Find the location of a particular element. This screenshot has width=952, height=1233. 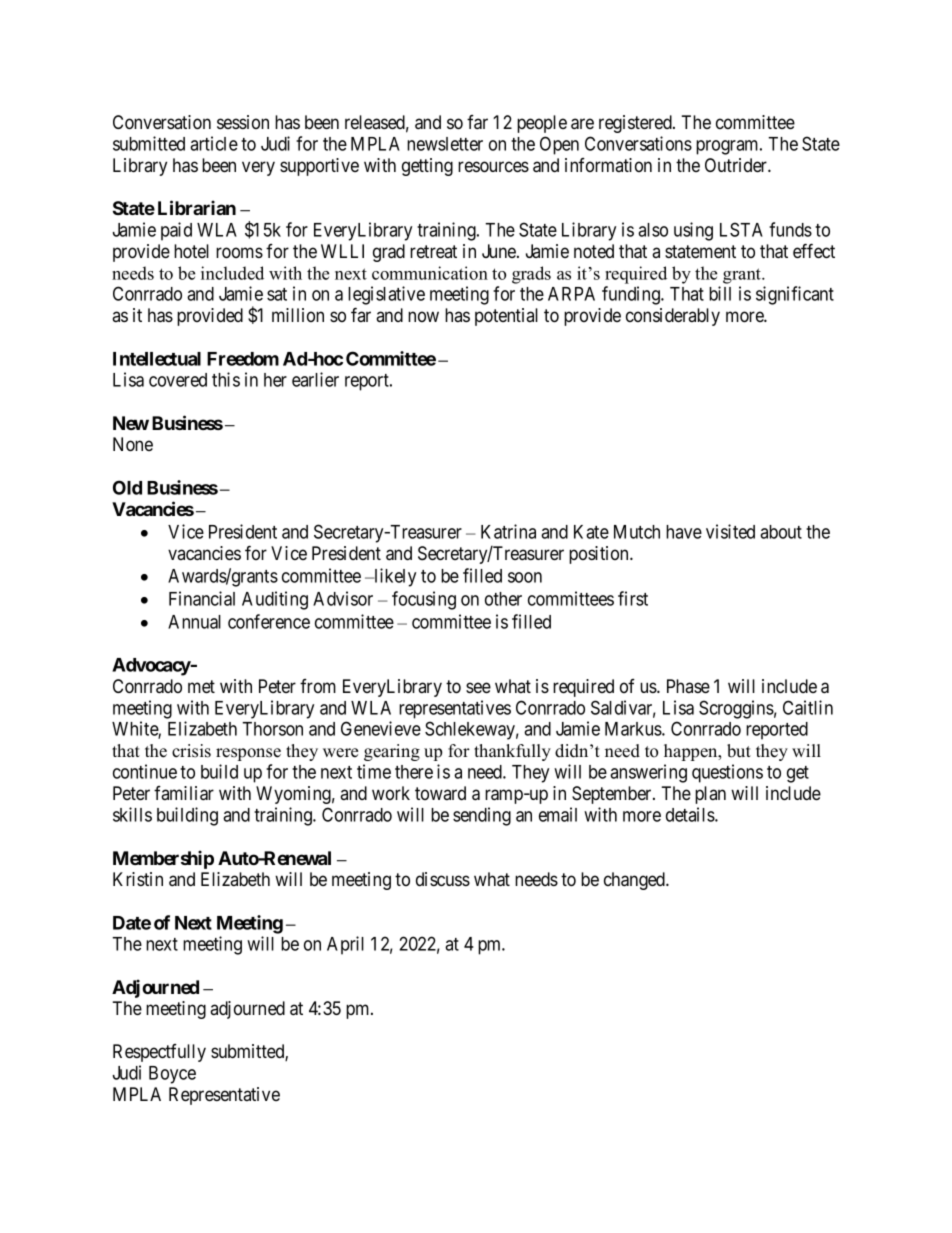

registered is located at coordinates (636, 124).
